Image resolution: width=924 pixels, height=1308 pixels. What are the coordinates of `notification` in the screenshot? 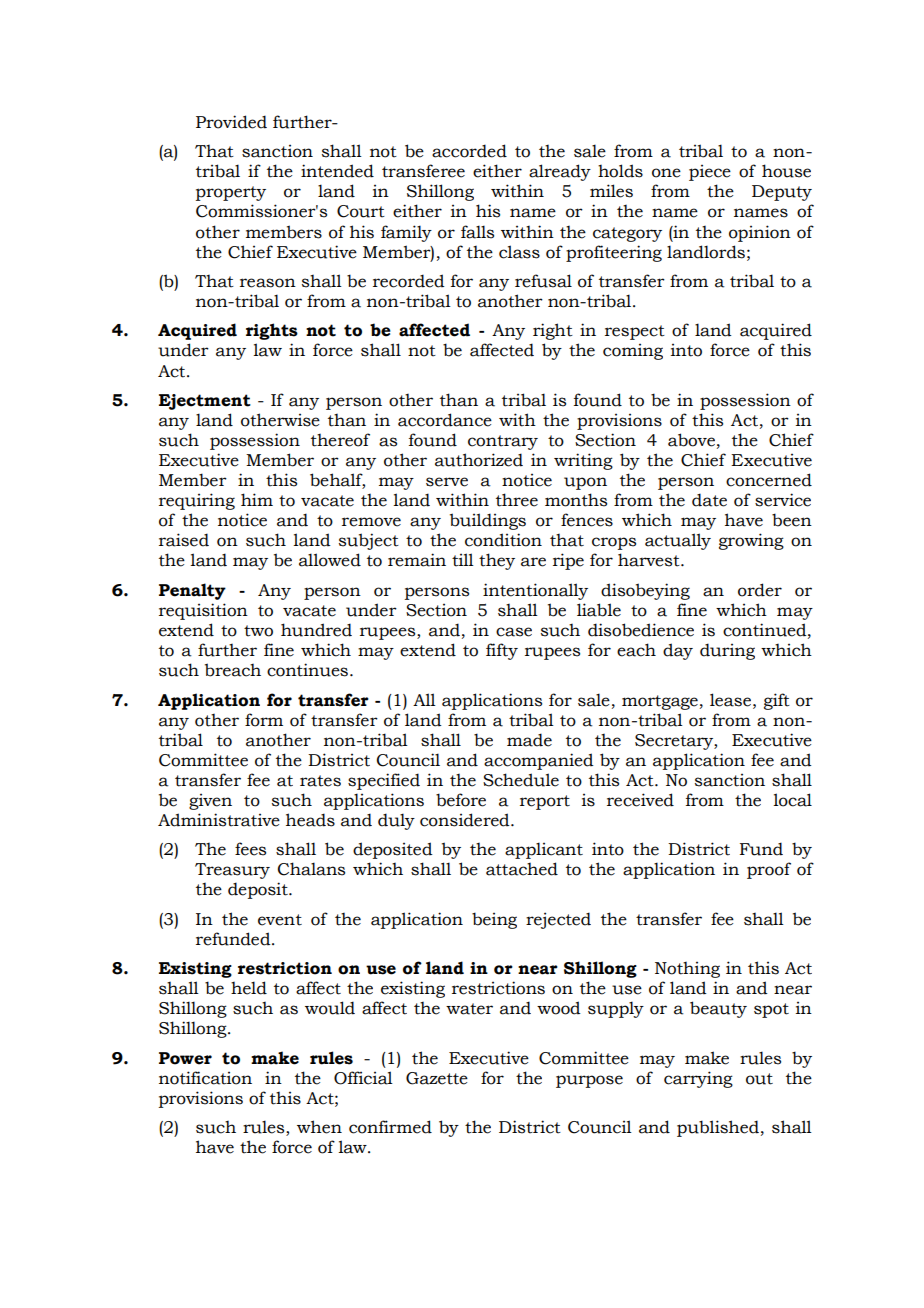 It's located at (205, 1078).
